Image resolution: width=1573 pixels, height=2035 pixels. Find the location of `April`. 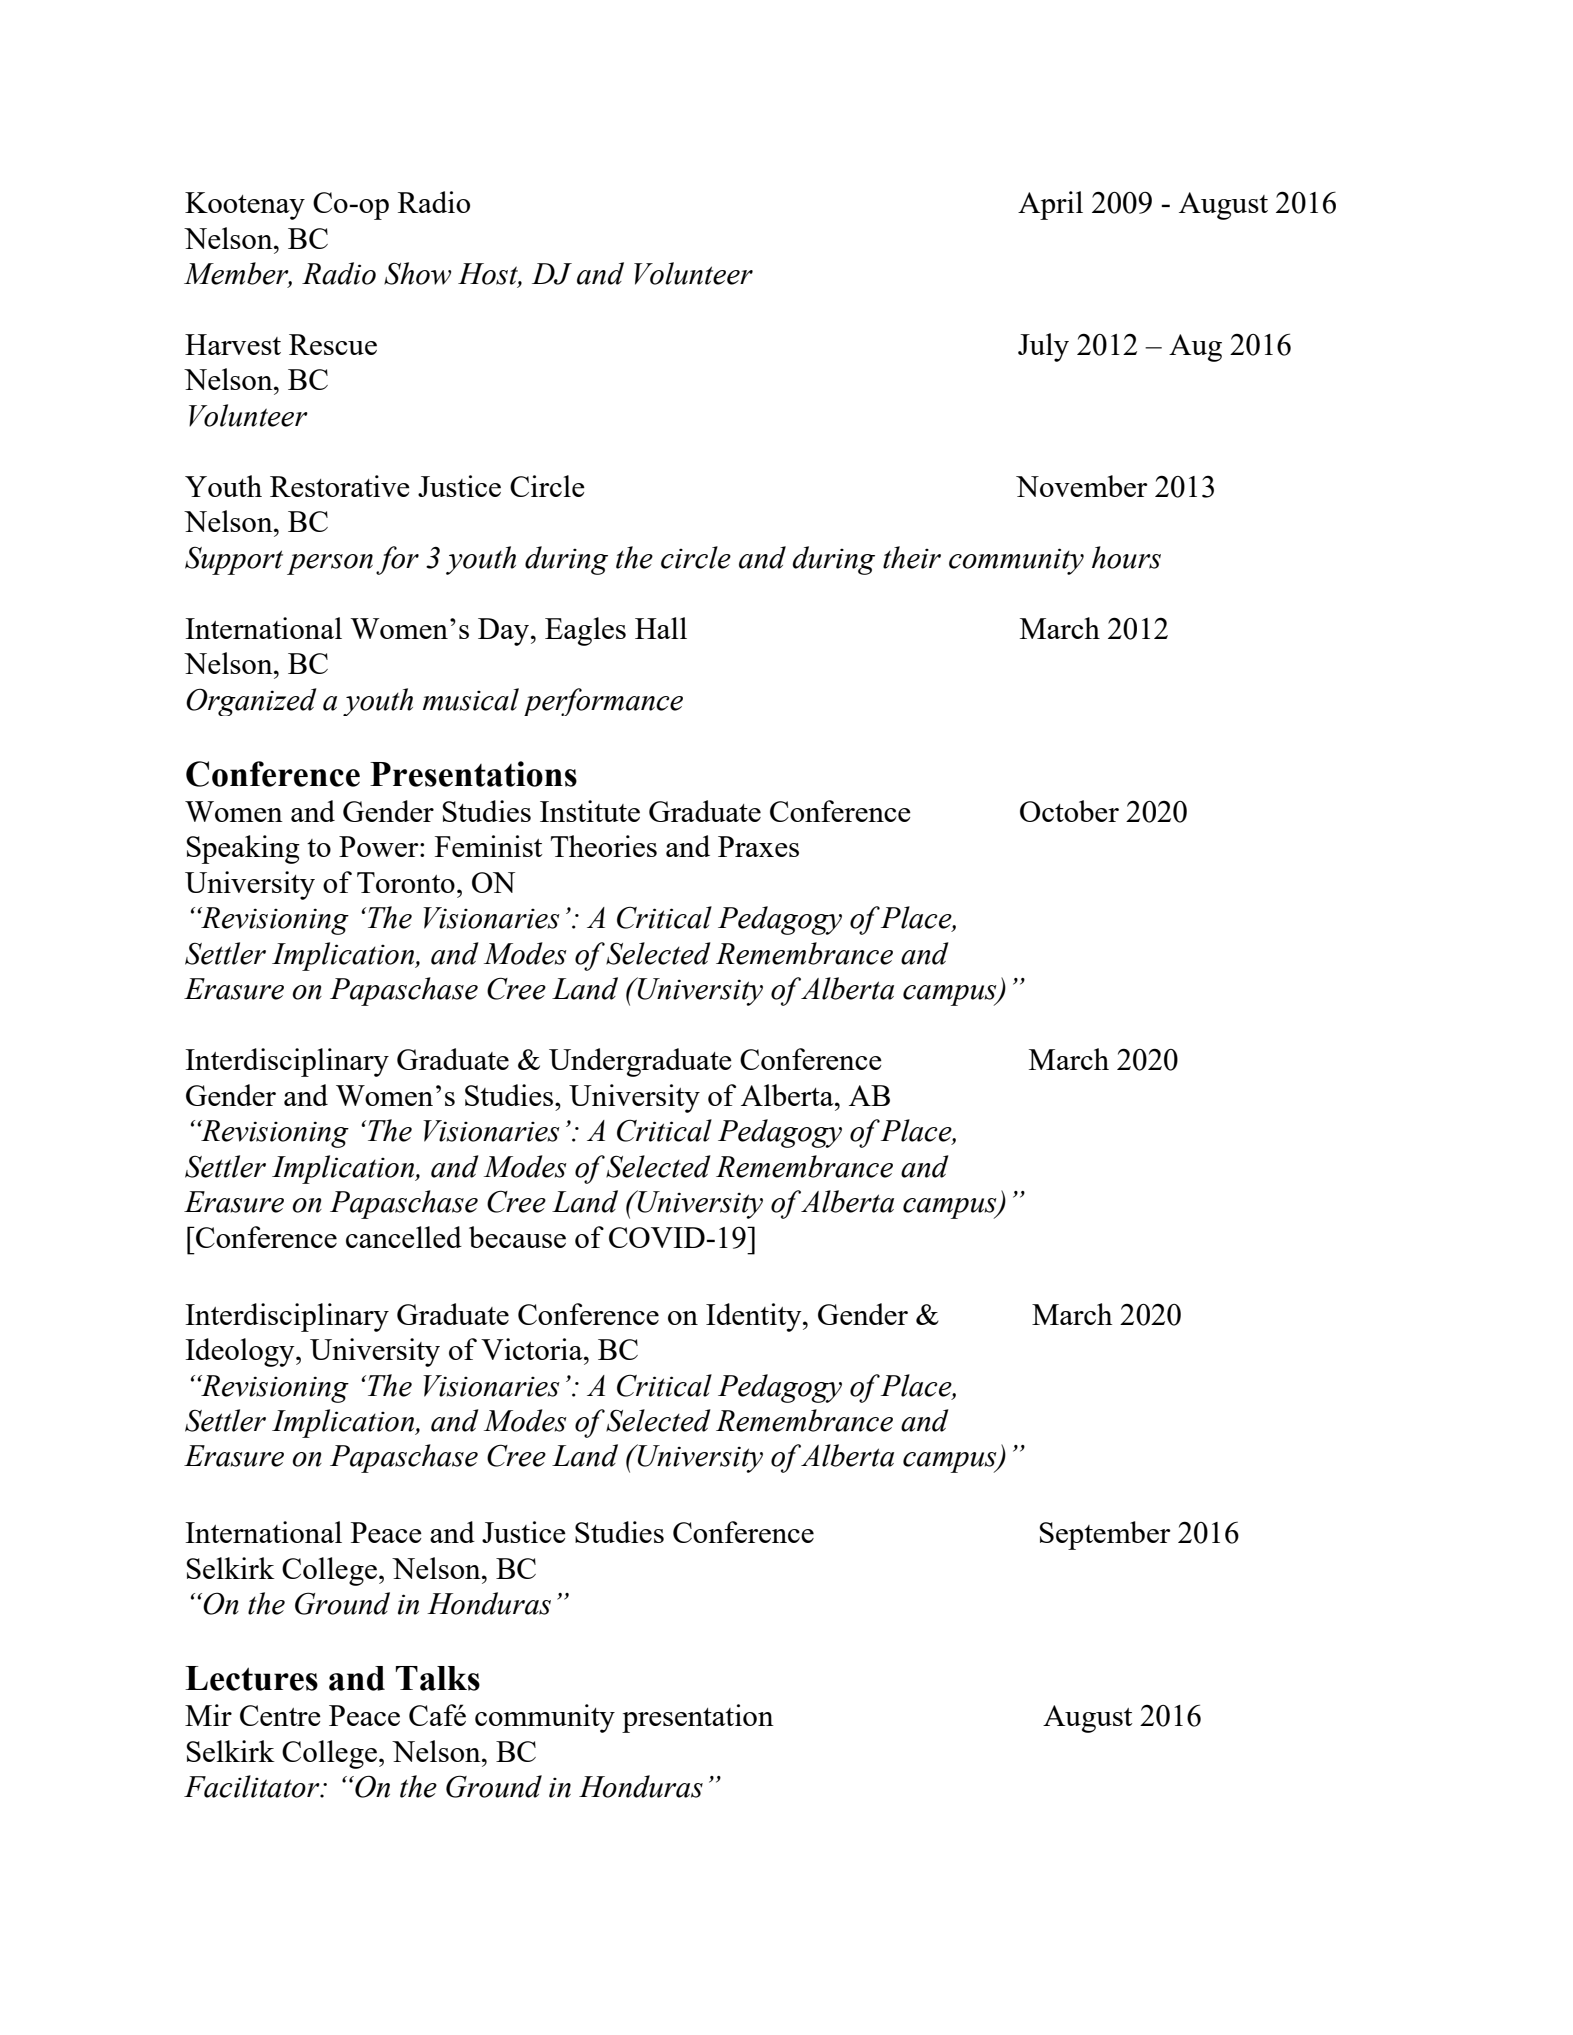

April is located at coordinates (1050, 205).
